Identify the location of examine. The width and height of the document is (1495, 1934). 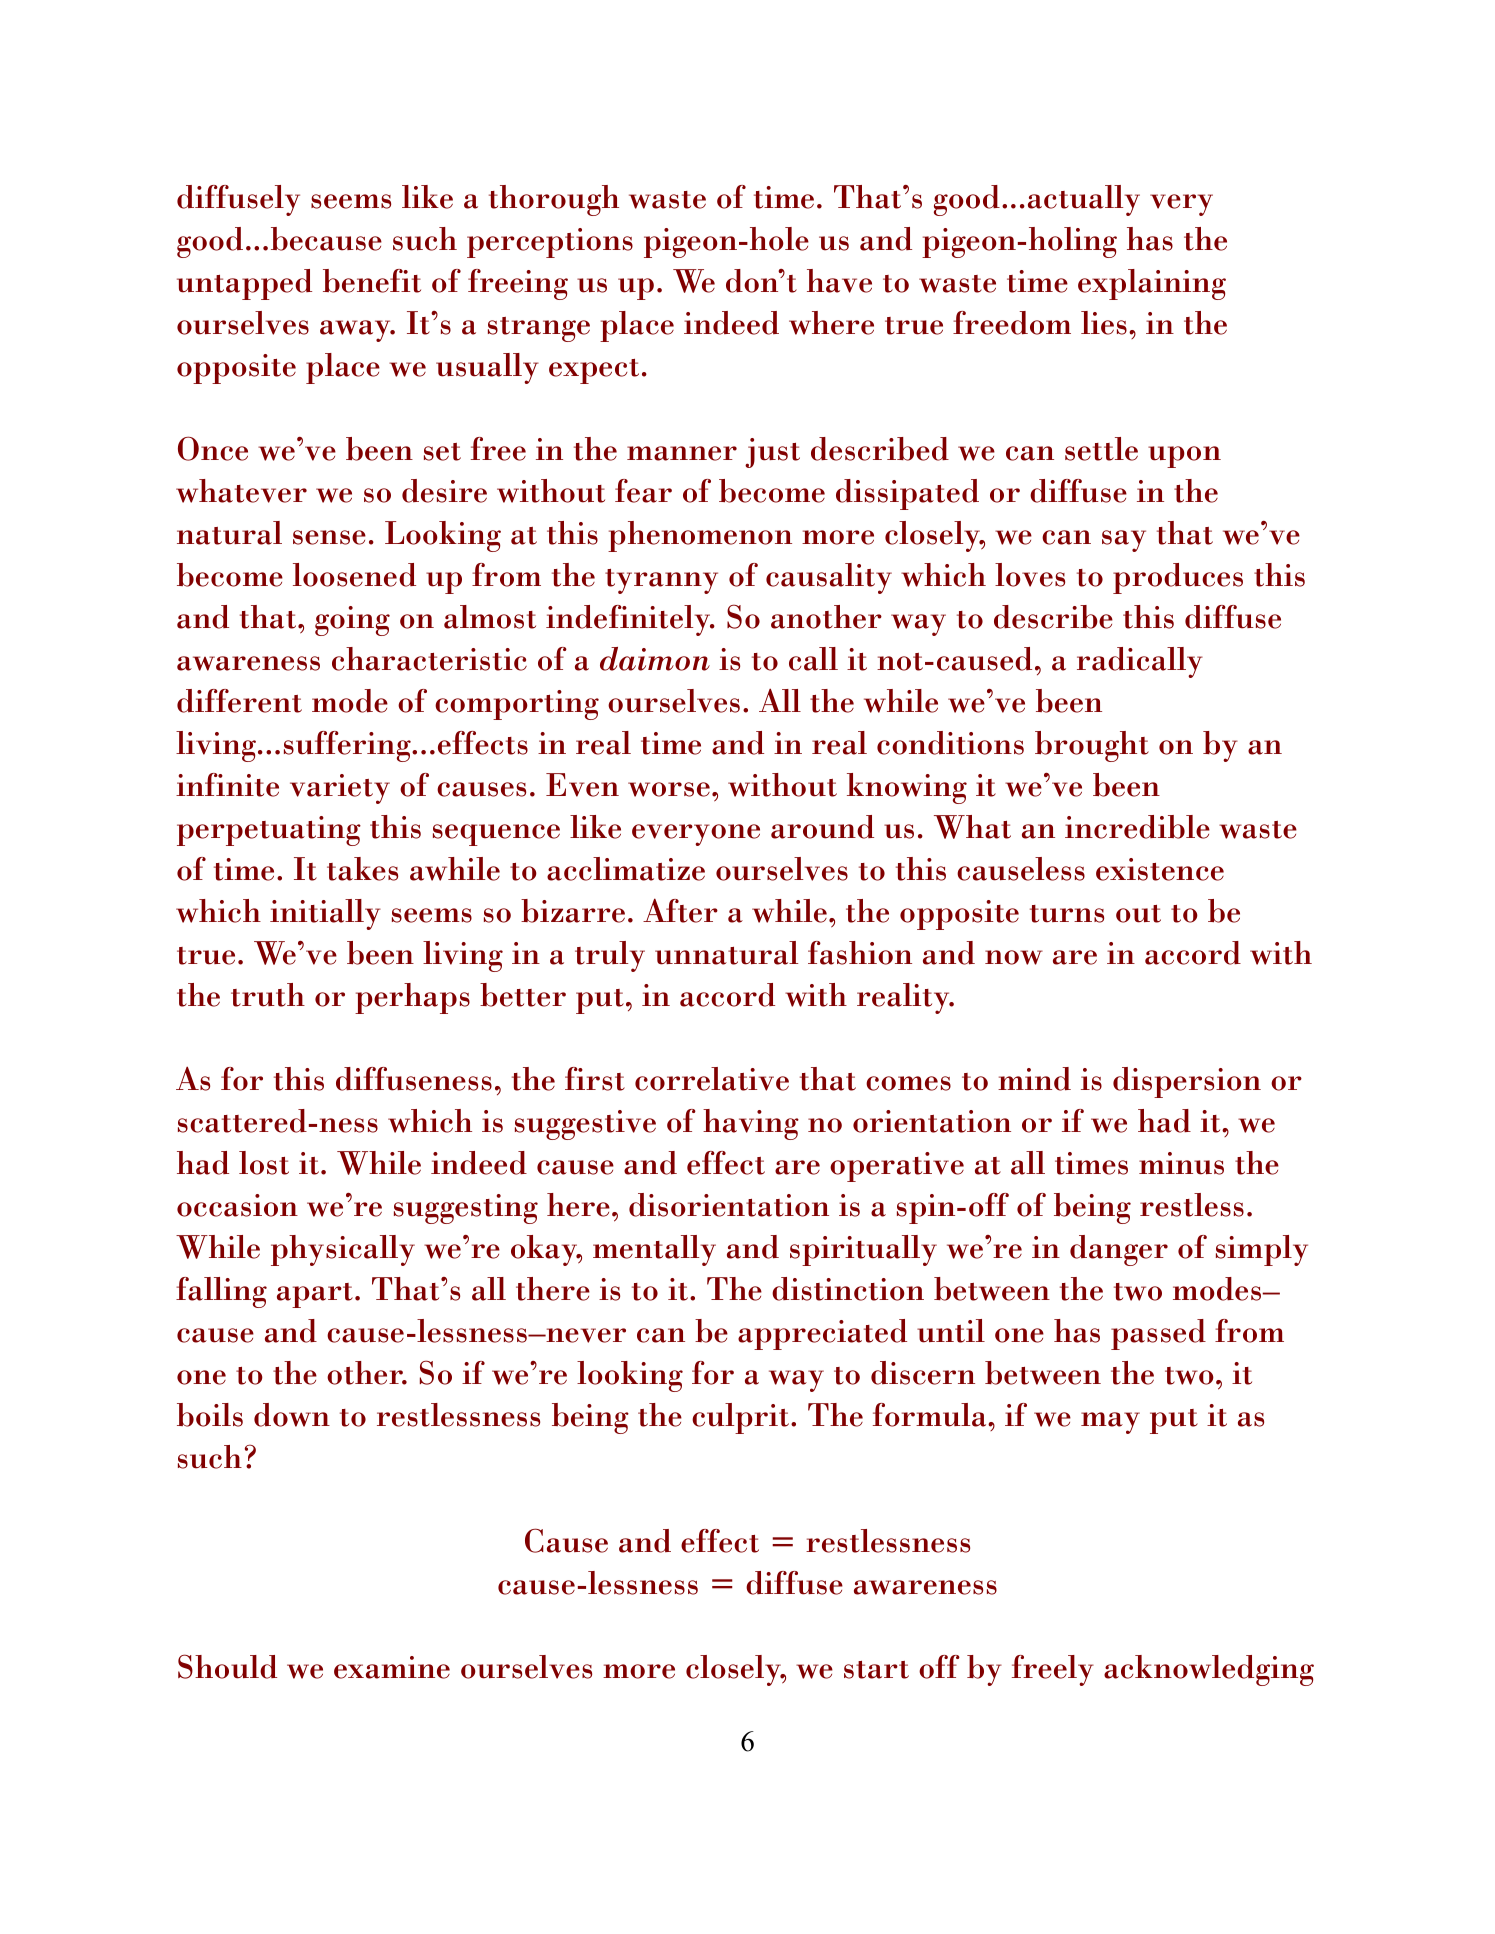
(392, 1667).
